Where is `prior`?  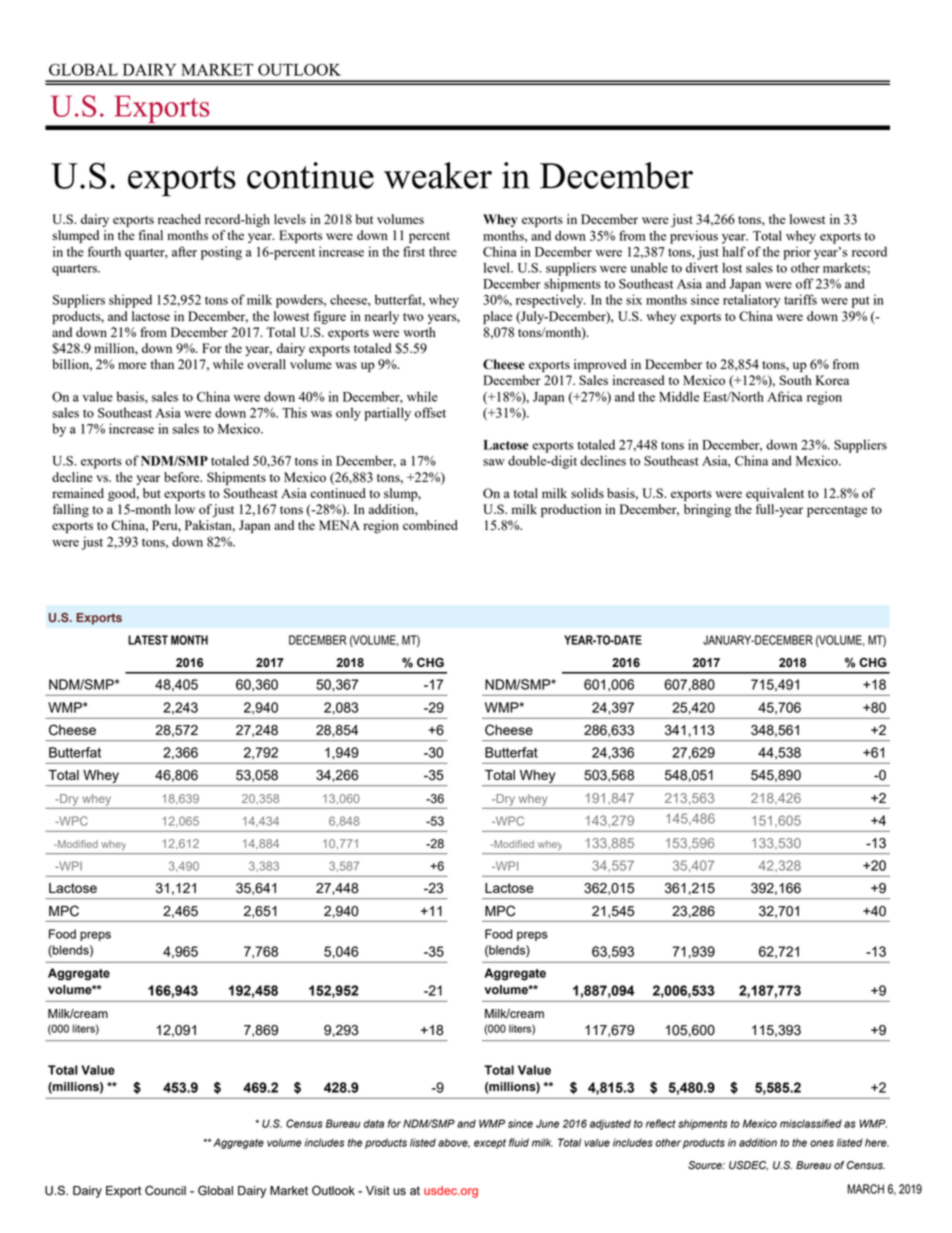 prior is located at coordinates (797, 253).
